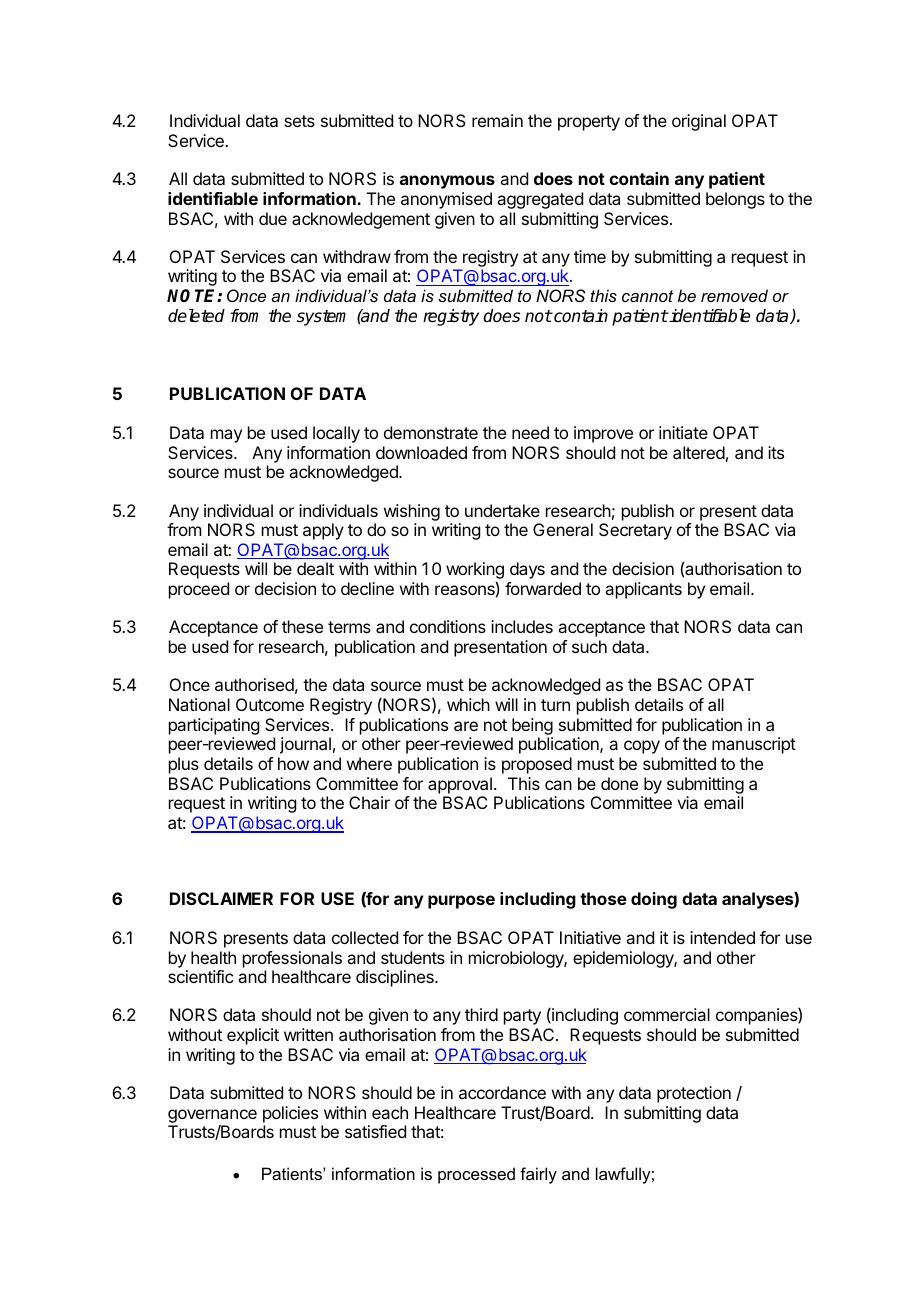 This image has height=1308, width=924. I want to click on sets, so click(299, 121).
